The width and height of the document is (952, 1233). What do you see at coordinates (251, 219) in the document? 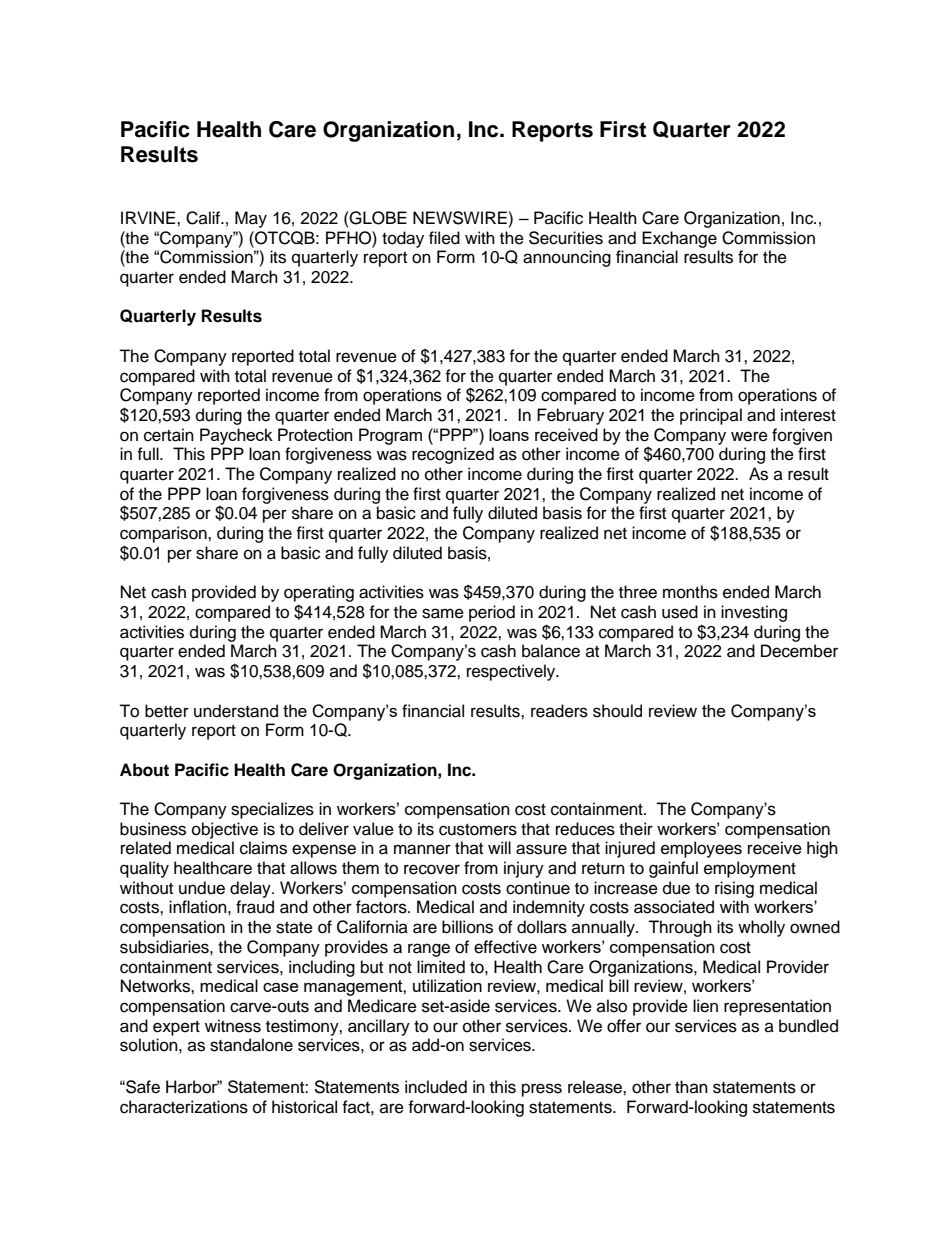
I see `May` at bounding box center [251, 219].
